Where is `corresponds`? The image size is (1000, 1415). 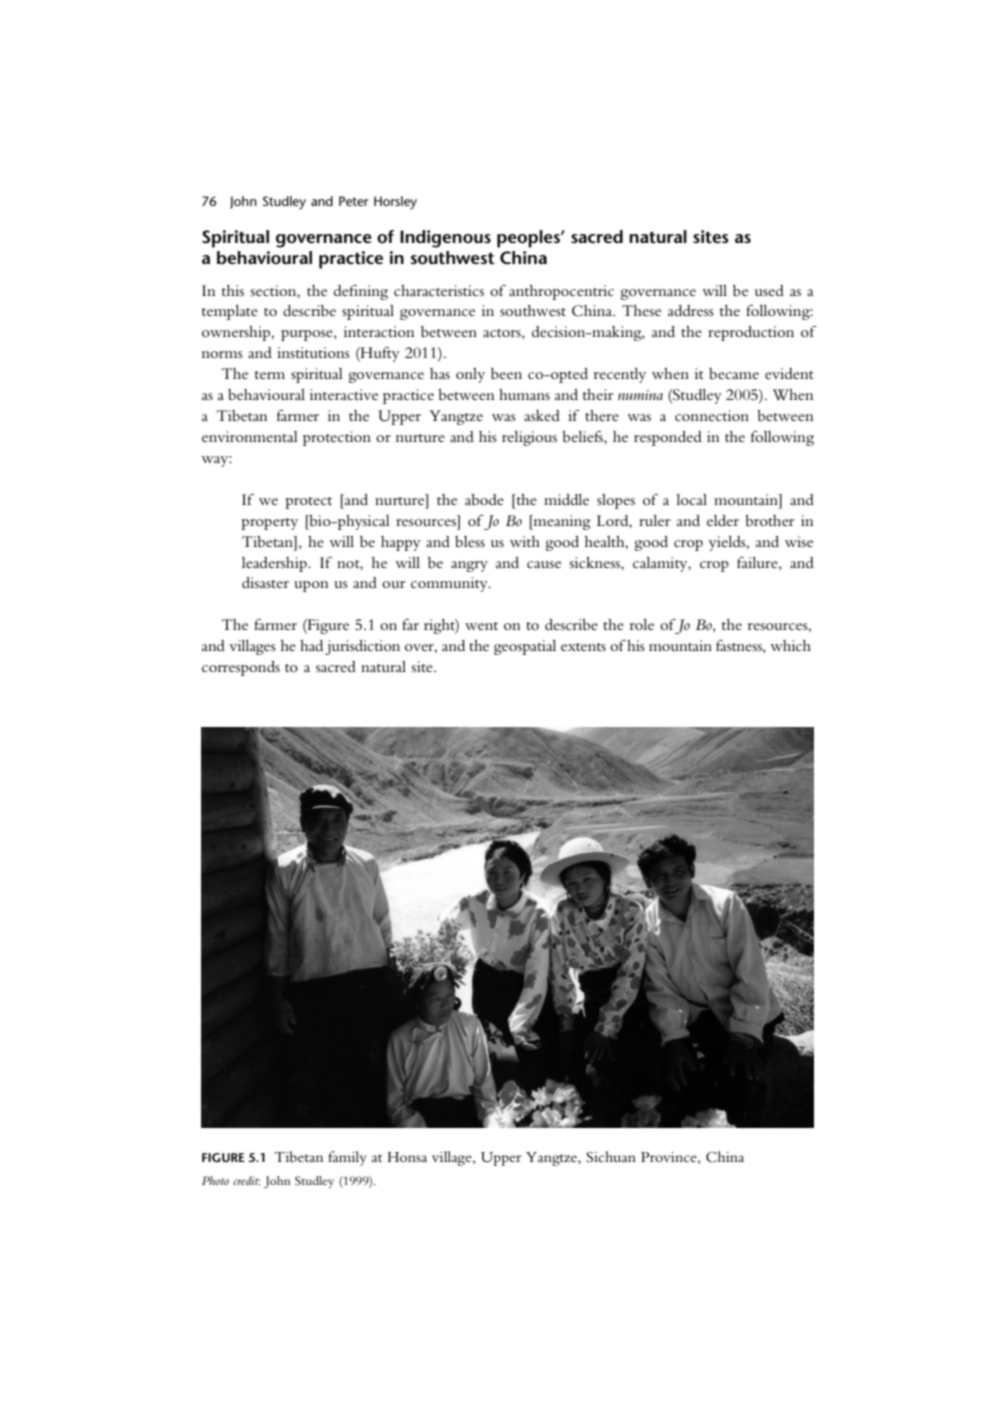
corresponds is located at coordinates (241, 668).
